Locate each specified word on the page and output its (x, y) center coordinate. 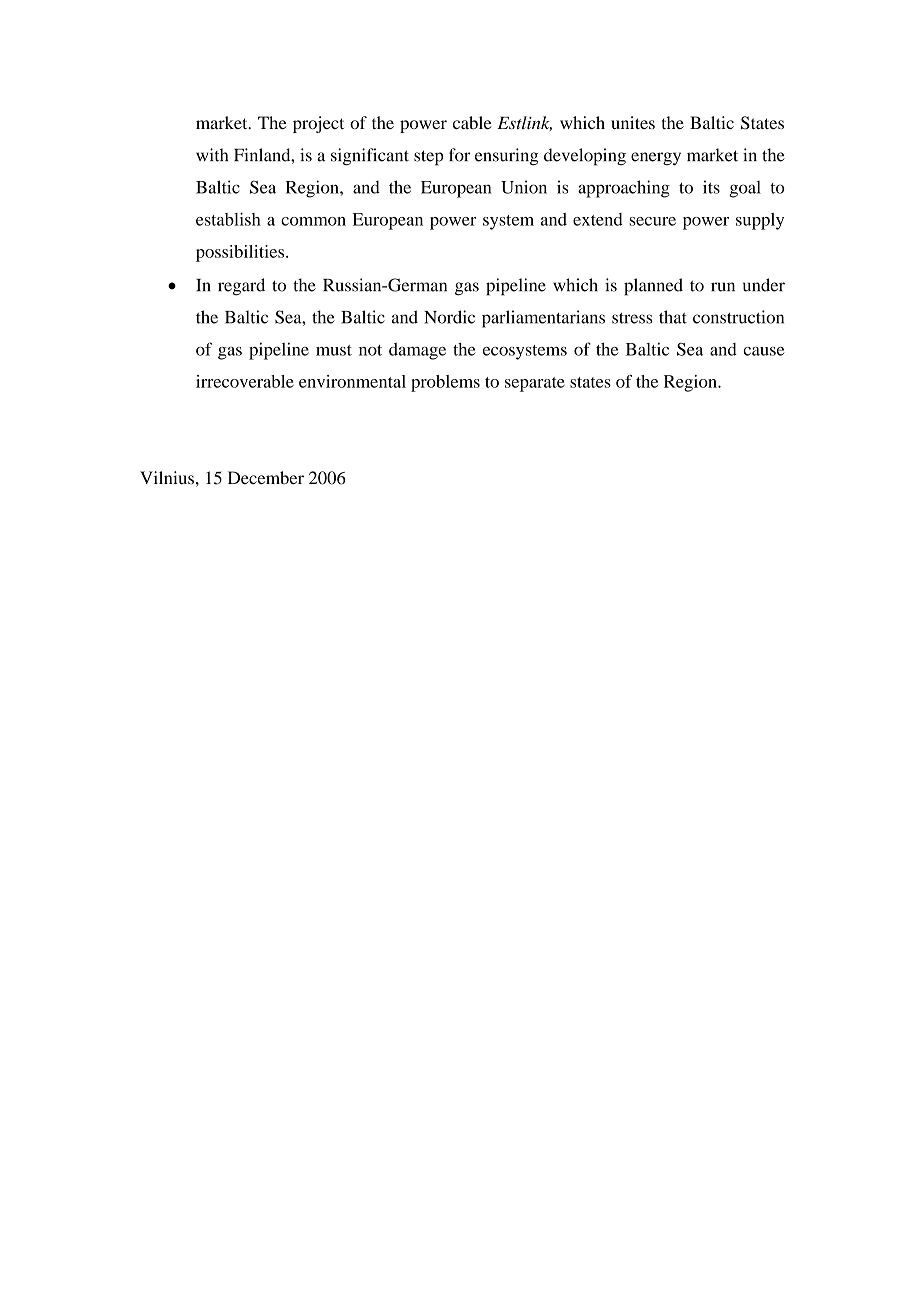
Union (524, 187)
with (212, 155)
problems (445, 383)
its (711, 187)
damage (417, 351)
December (266, 478)
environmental (352, 381)
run (723, 287)
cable (472, 122)
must (334, 350)
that (673, 317)
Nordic (449, 317)
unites (633, 122)
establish (228, 219)
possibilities (241, 253)
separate (535, 384)
